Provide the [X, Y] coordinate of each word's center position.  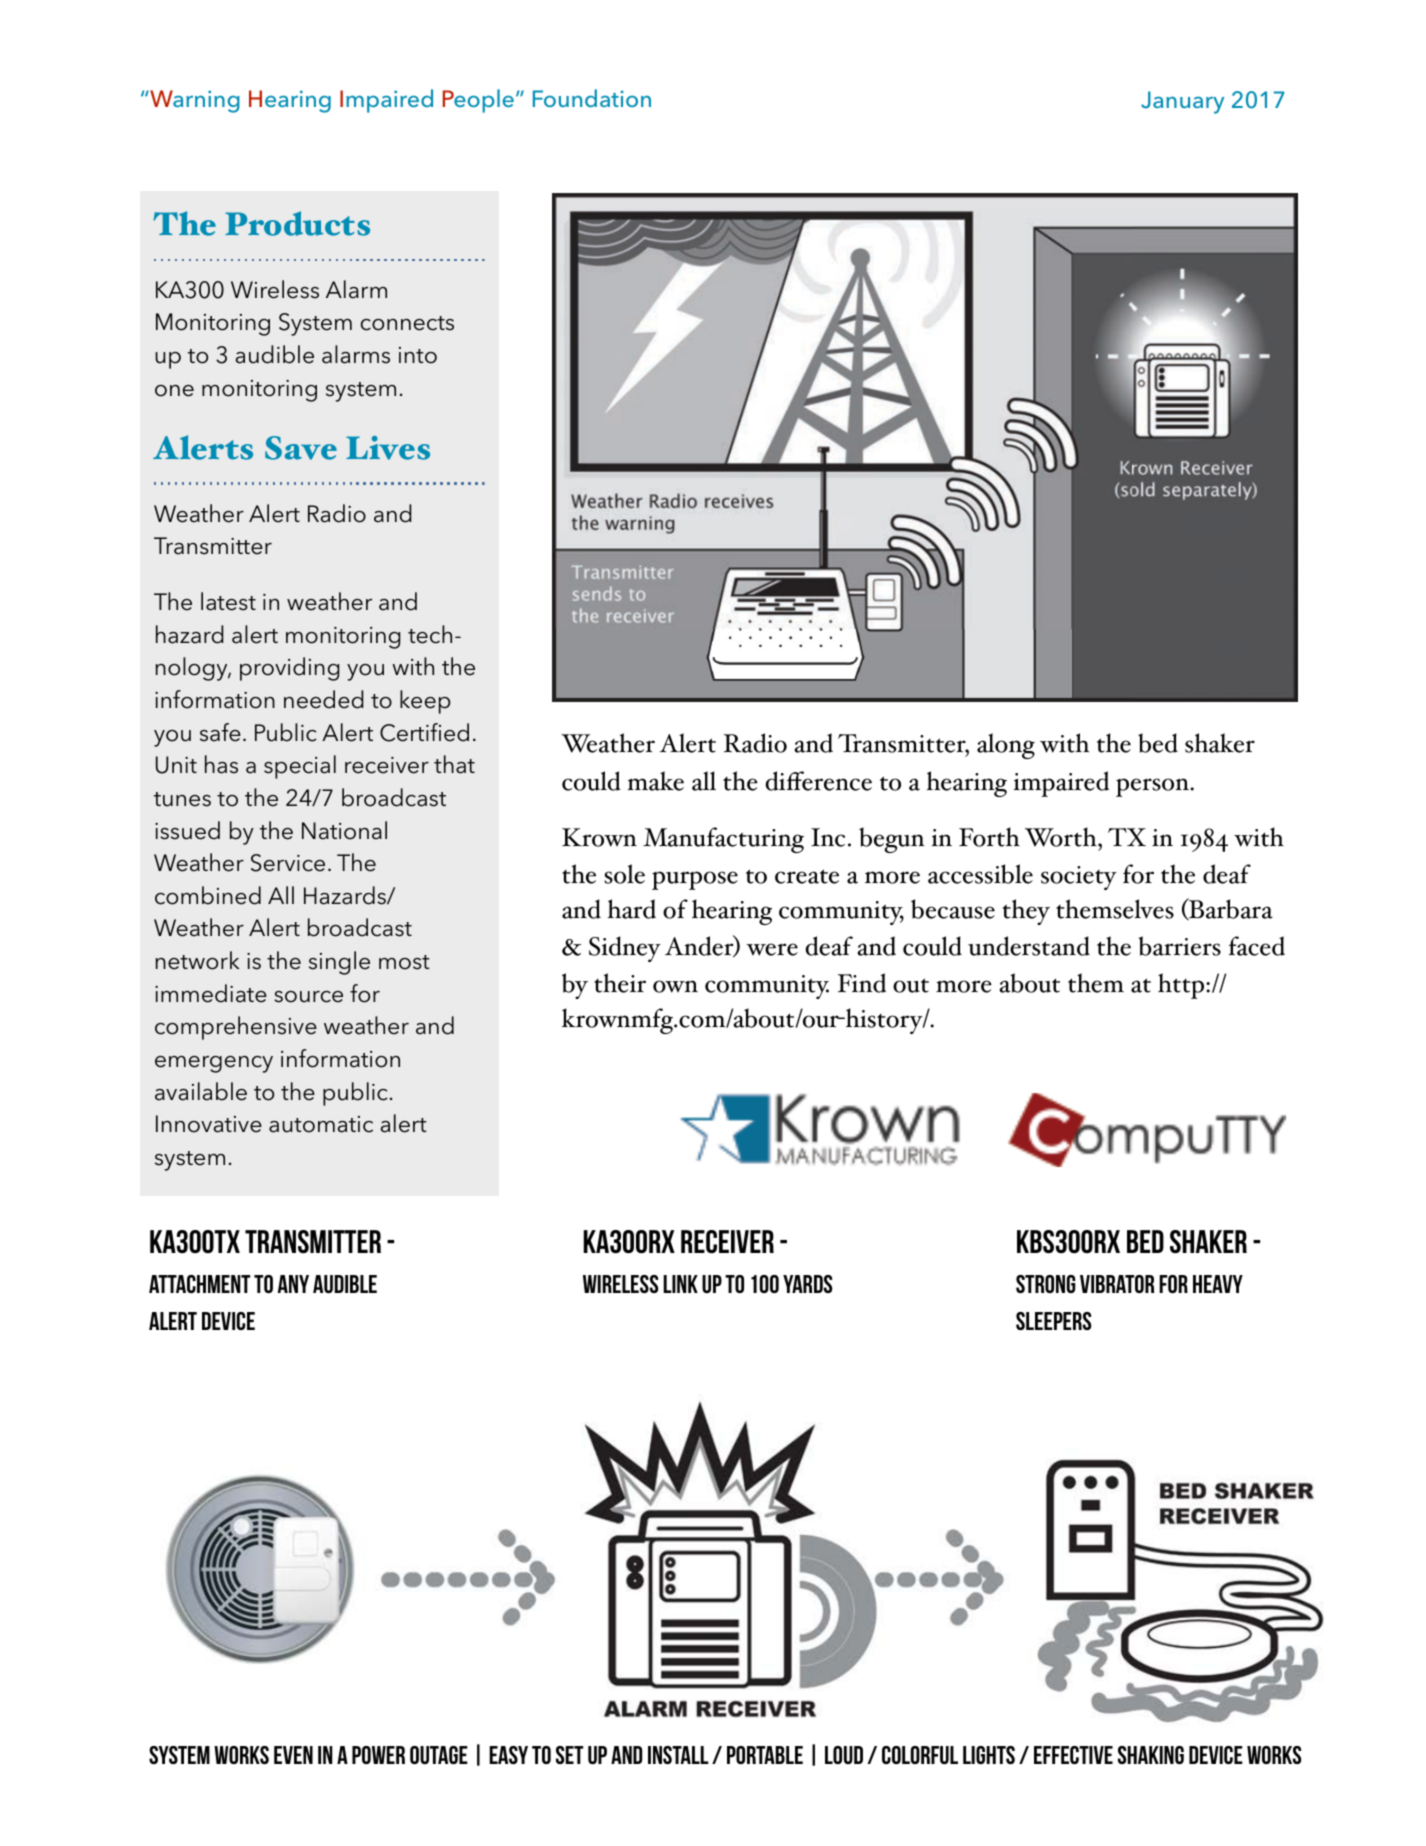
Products [297, 223]
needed [323, 699]
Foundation [592, 98]
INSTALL [678, 1755]
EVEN [293, 1755]
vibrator [1117, 1284]
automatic [321, 1124]
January [1182, 102]
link [680, 1284]
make [656, 781]
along [1006, 746]
